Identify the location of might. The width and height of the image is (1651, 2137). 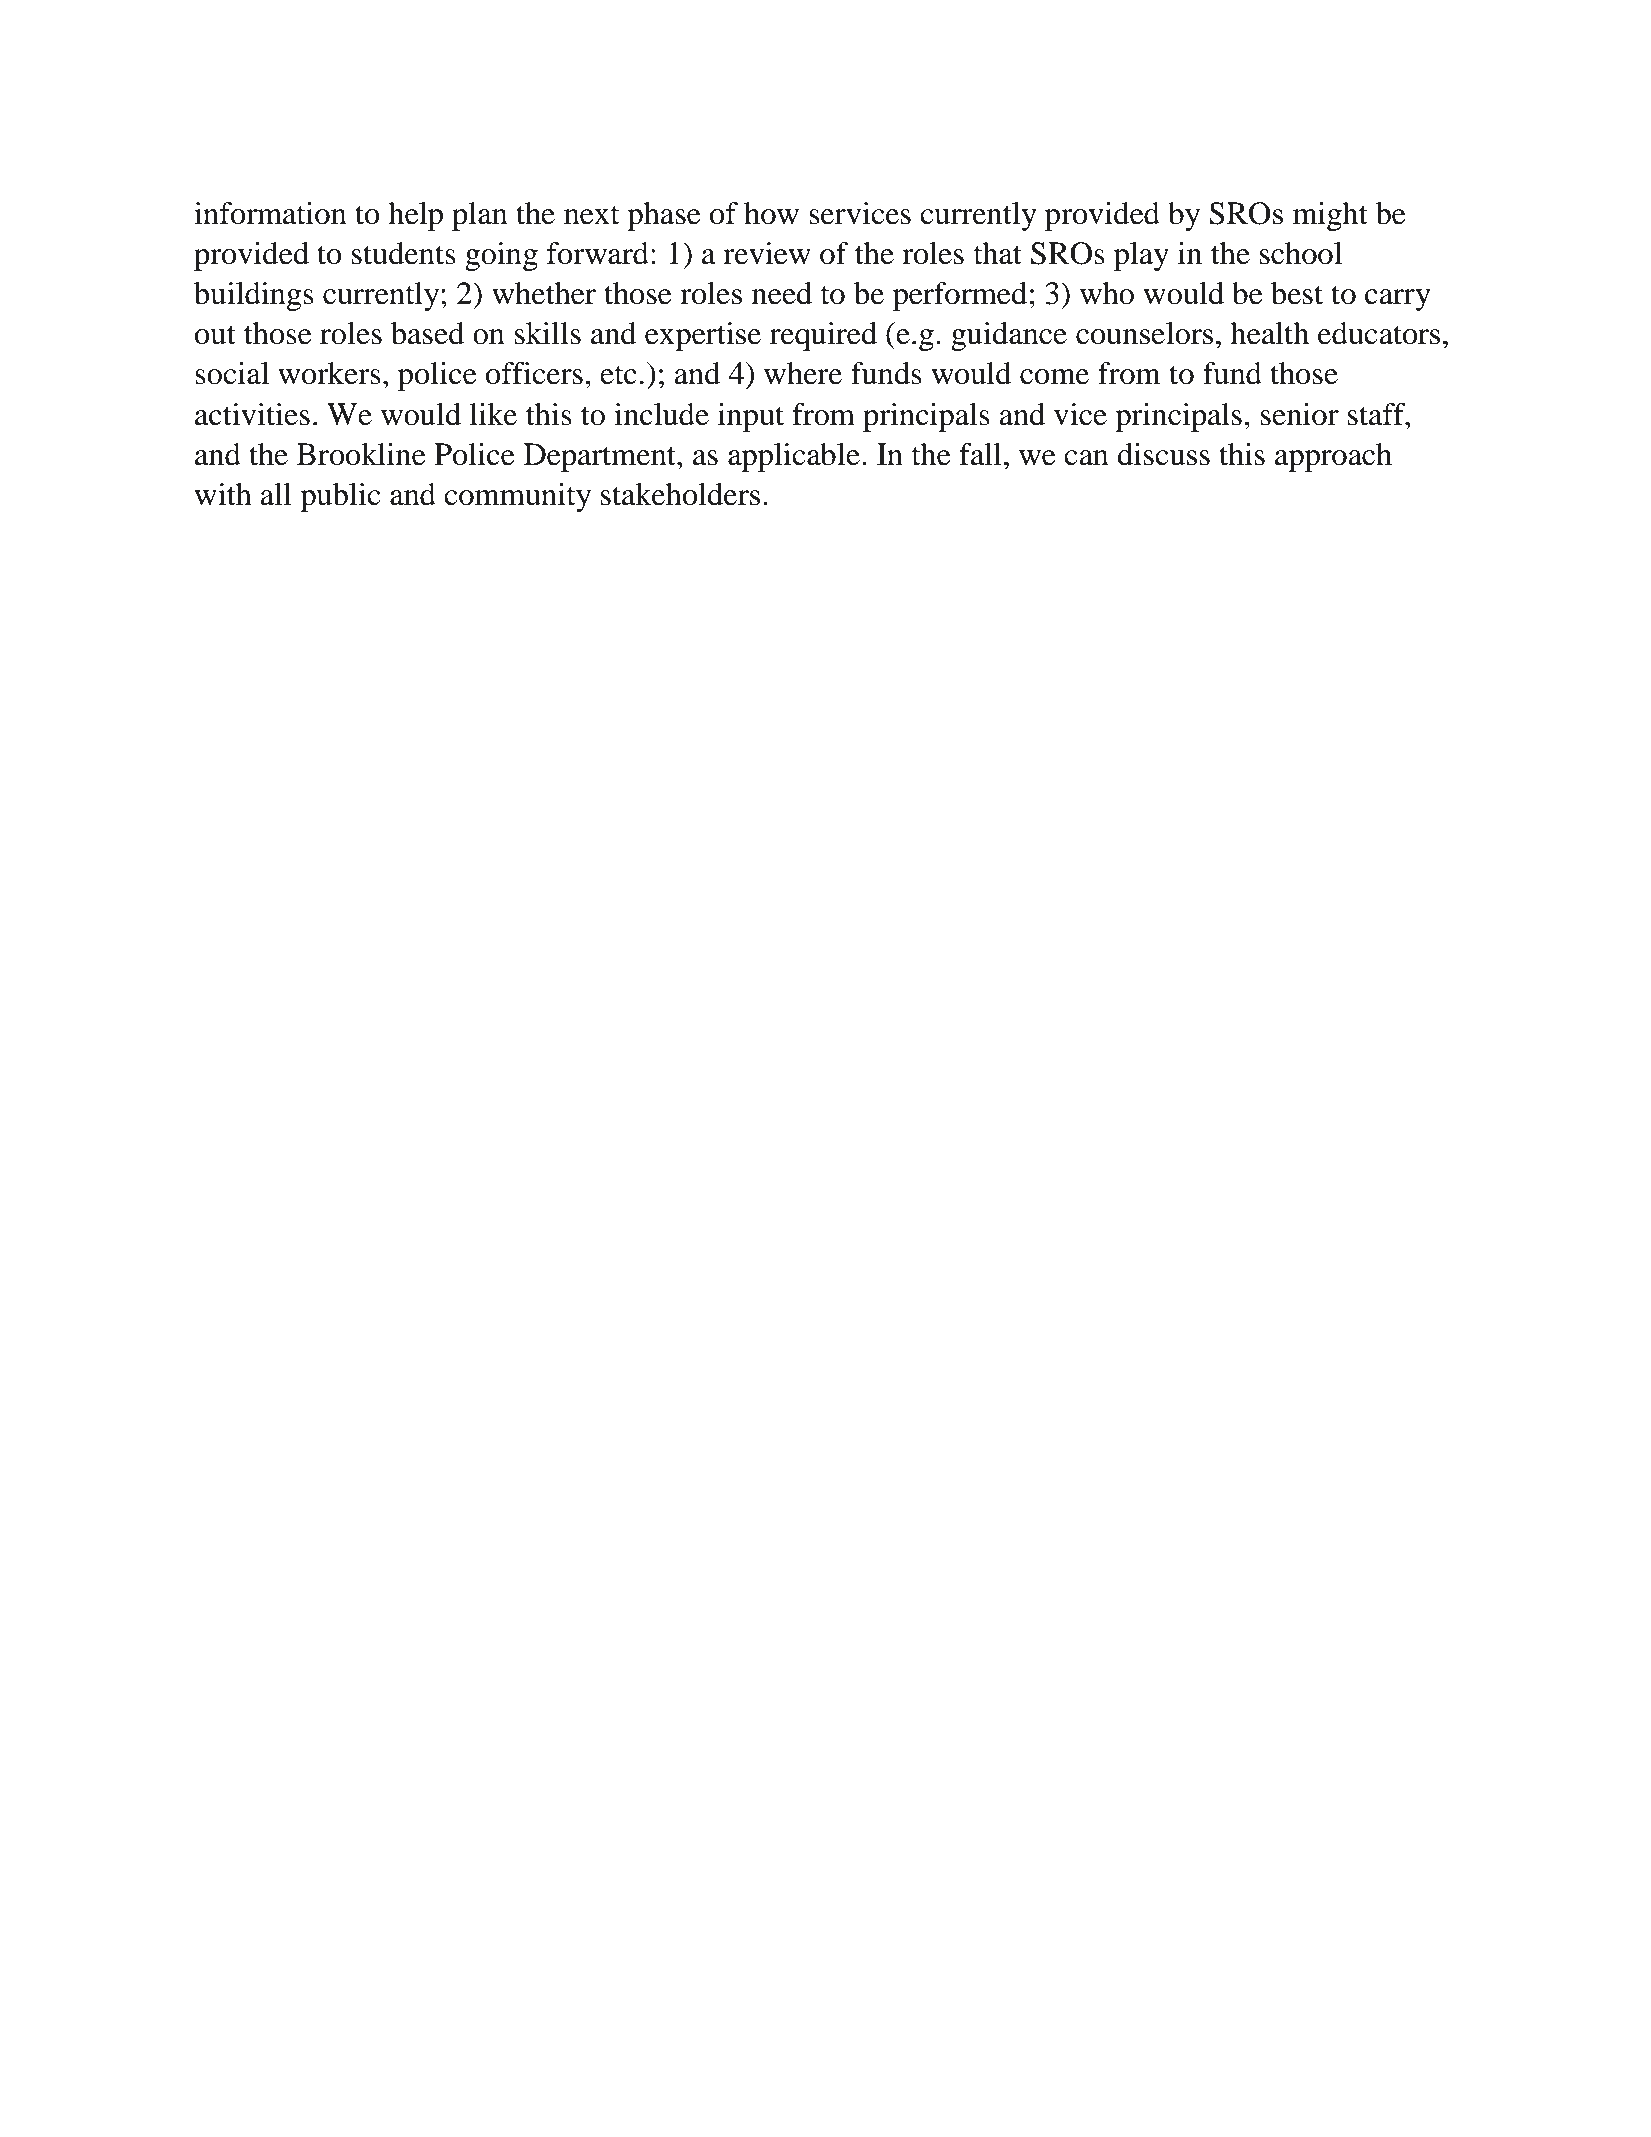
(1330, 216).
